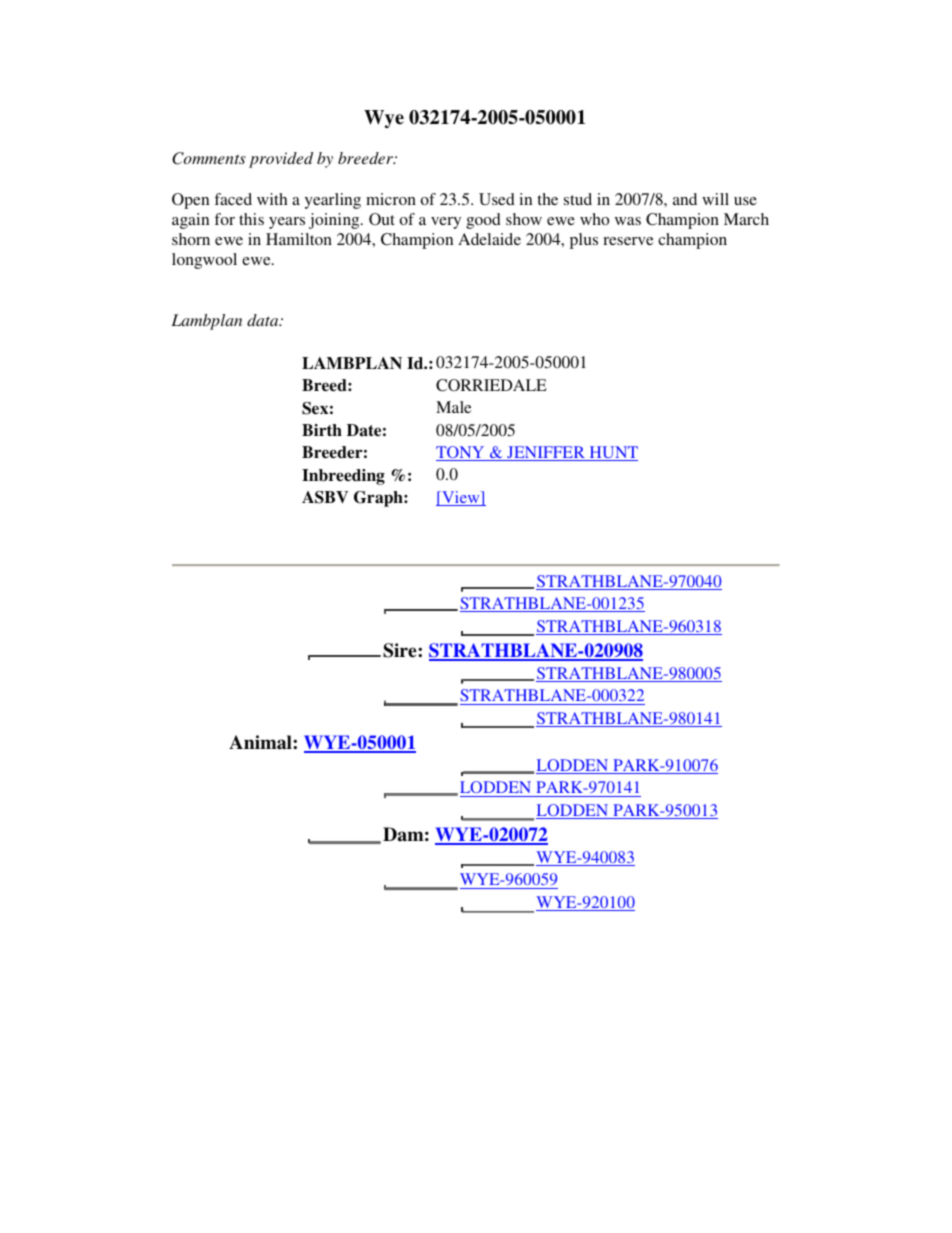 This screenshot has width=952, height=1233. Describe the element at coordinates (401, 650) in the screenshot. I see `Sire` at that location.
